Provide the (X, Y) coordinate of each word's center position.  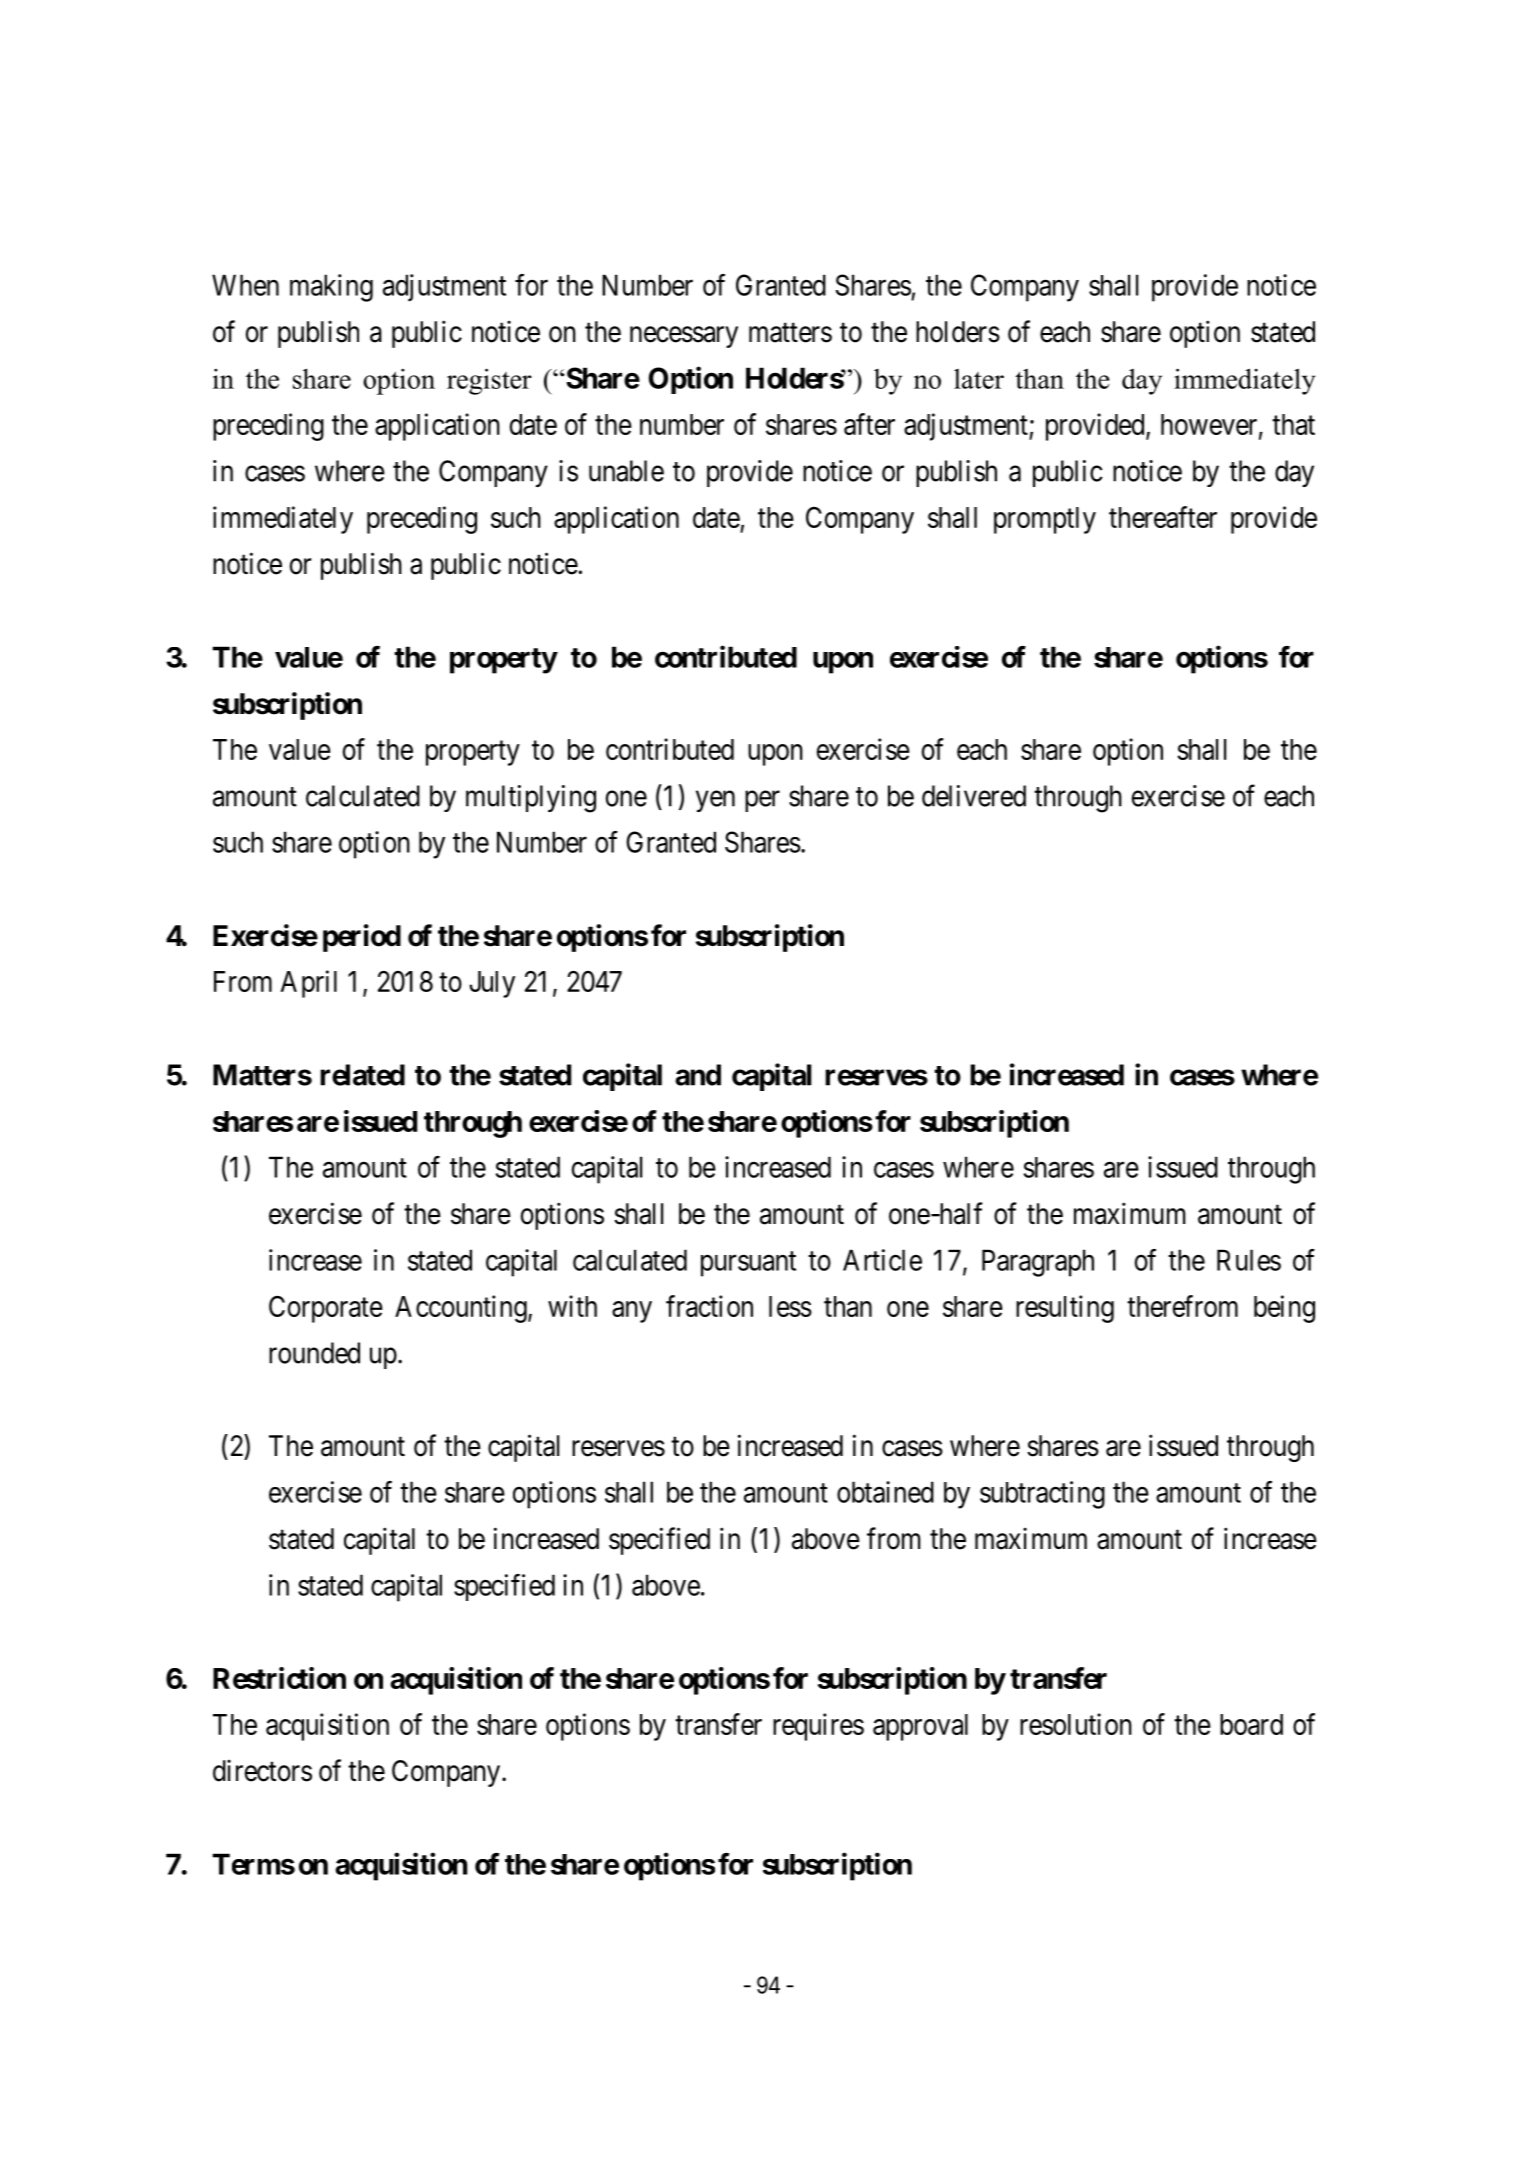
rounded (314, 1353)
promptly (1045, 520)
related (362, 1075)
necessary (684, 337)
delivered (974, 796)
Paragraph (1038, 1263)
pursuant (748, 1264)
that (1293, 424)
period (362, 938)
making (331, 288)
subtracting (1042, 1495)
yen (715, 801)
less (790, 1306)
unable (626, 471)
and (698, 1075)
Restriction (279, 1678)
